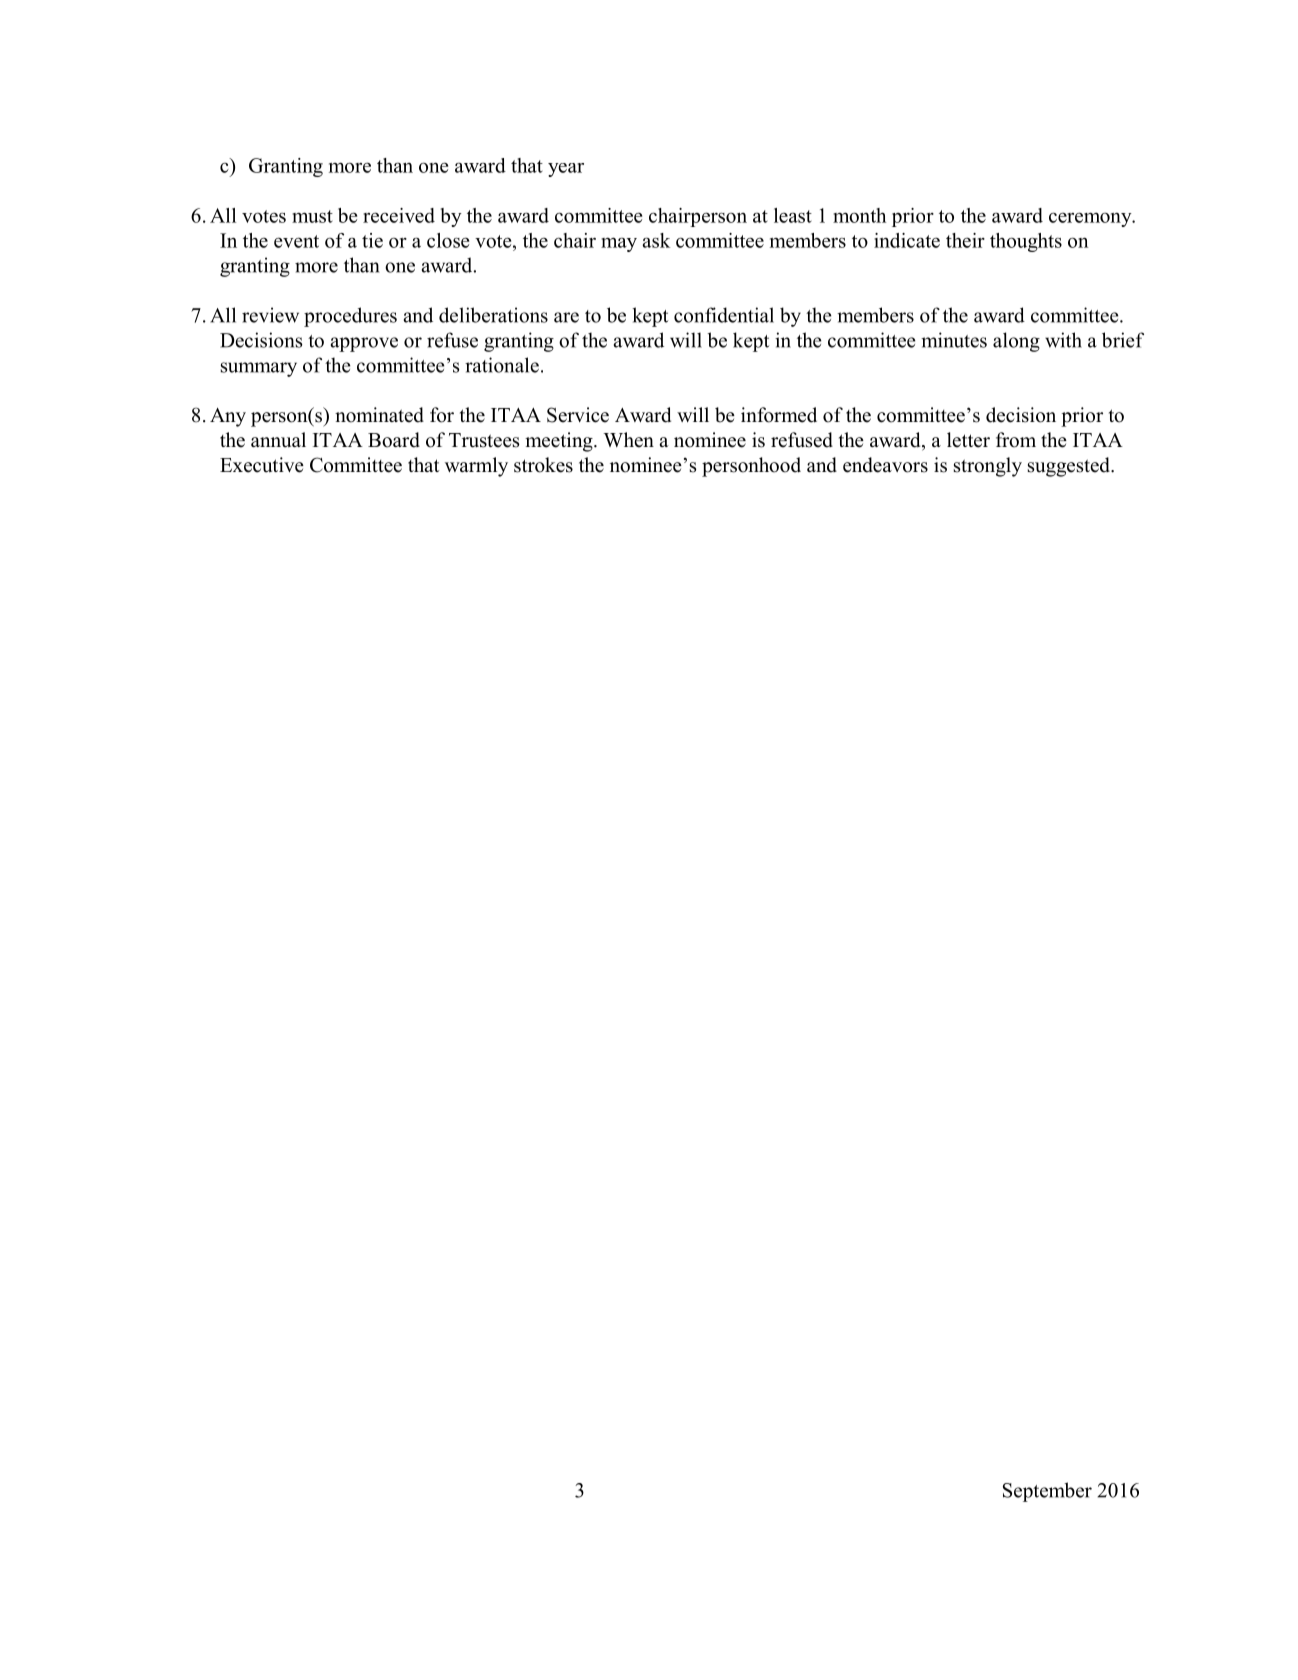 The image size is (1298, 1680). Describe the element at coordinates (1047, 1492) in the document. I see `September` at that location.
